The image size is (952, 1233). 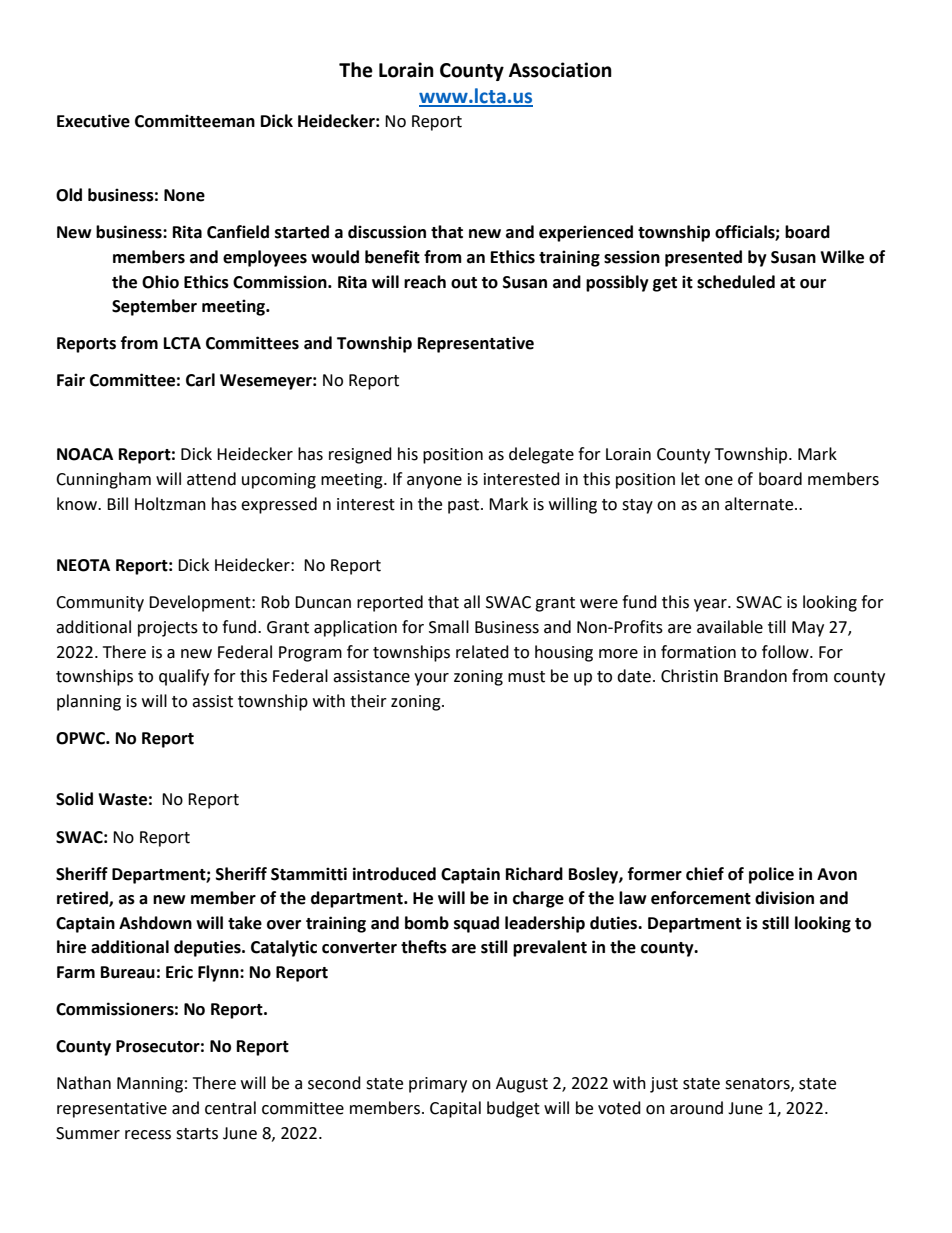 I want to click on Executive, so click(x=93, y=121).
